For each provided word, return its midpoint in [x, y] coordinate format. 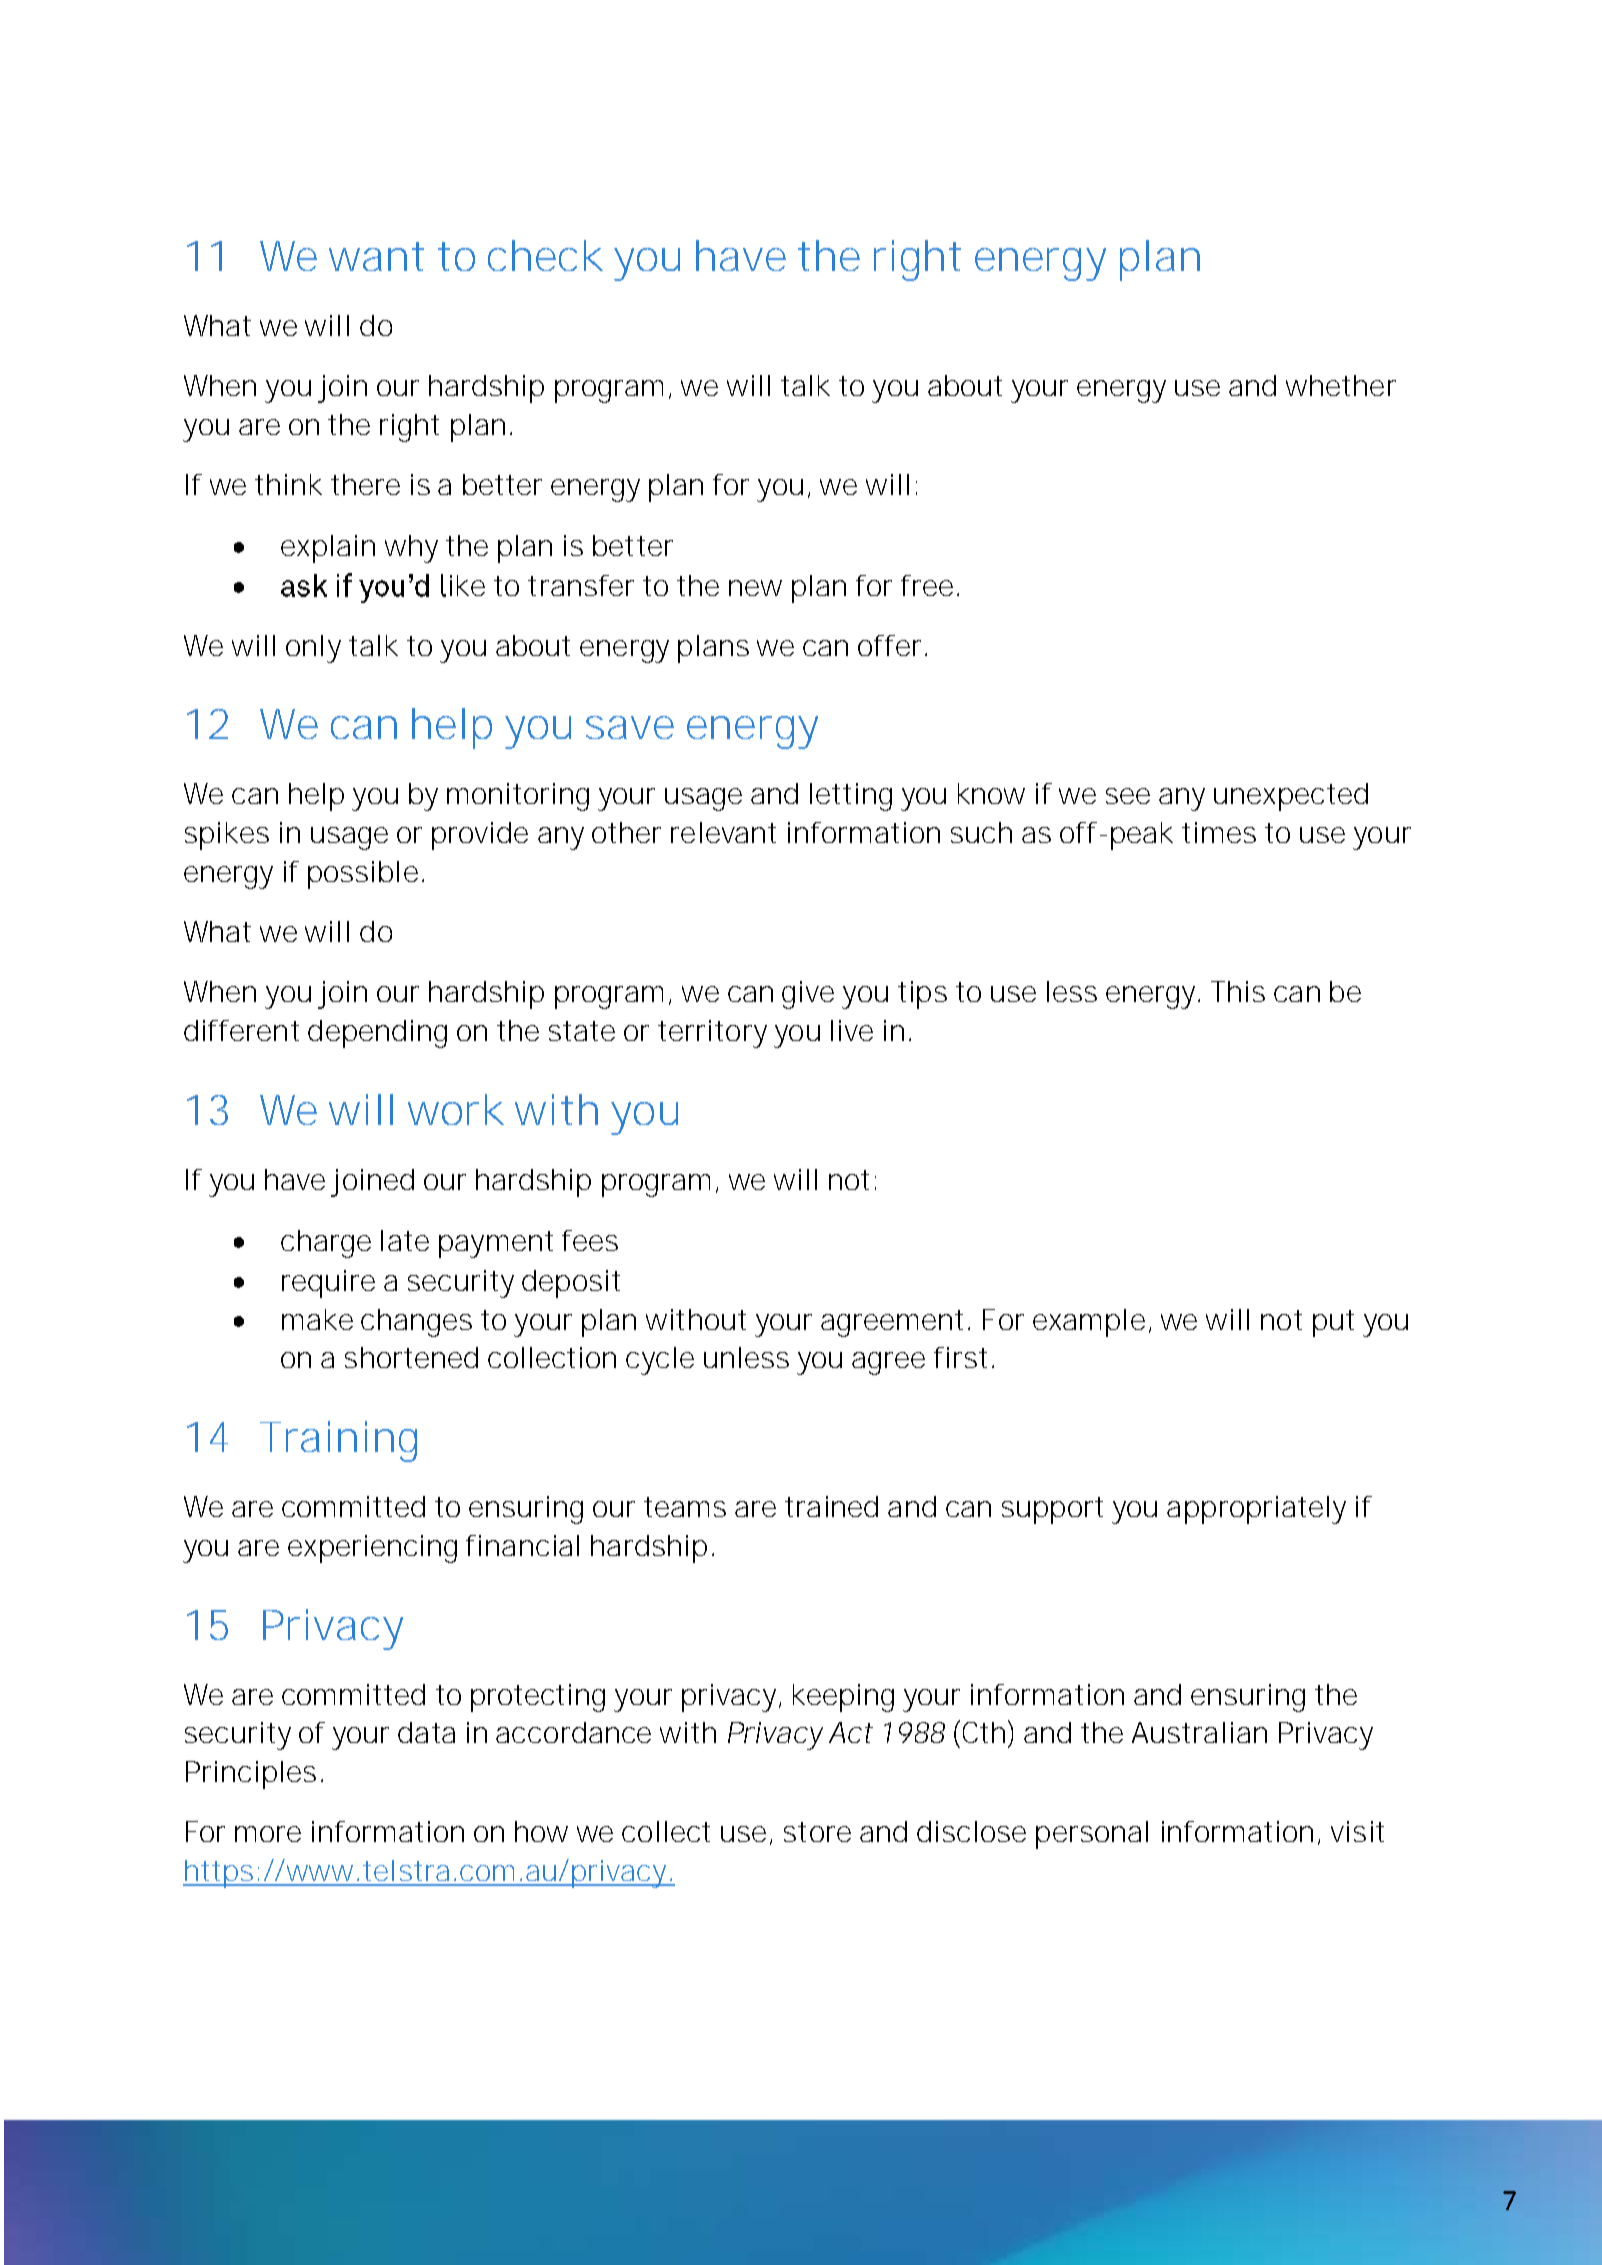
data [426, 1732]
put [1333, 1323]
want [376, 256]
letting [851, 797]
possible [363, 875]
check [545, 255]
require [328, 1284]
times [1219, 832]
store [817, 1832]
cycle [660, 1361]
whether [1341, 385]
